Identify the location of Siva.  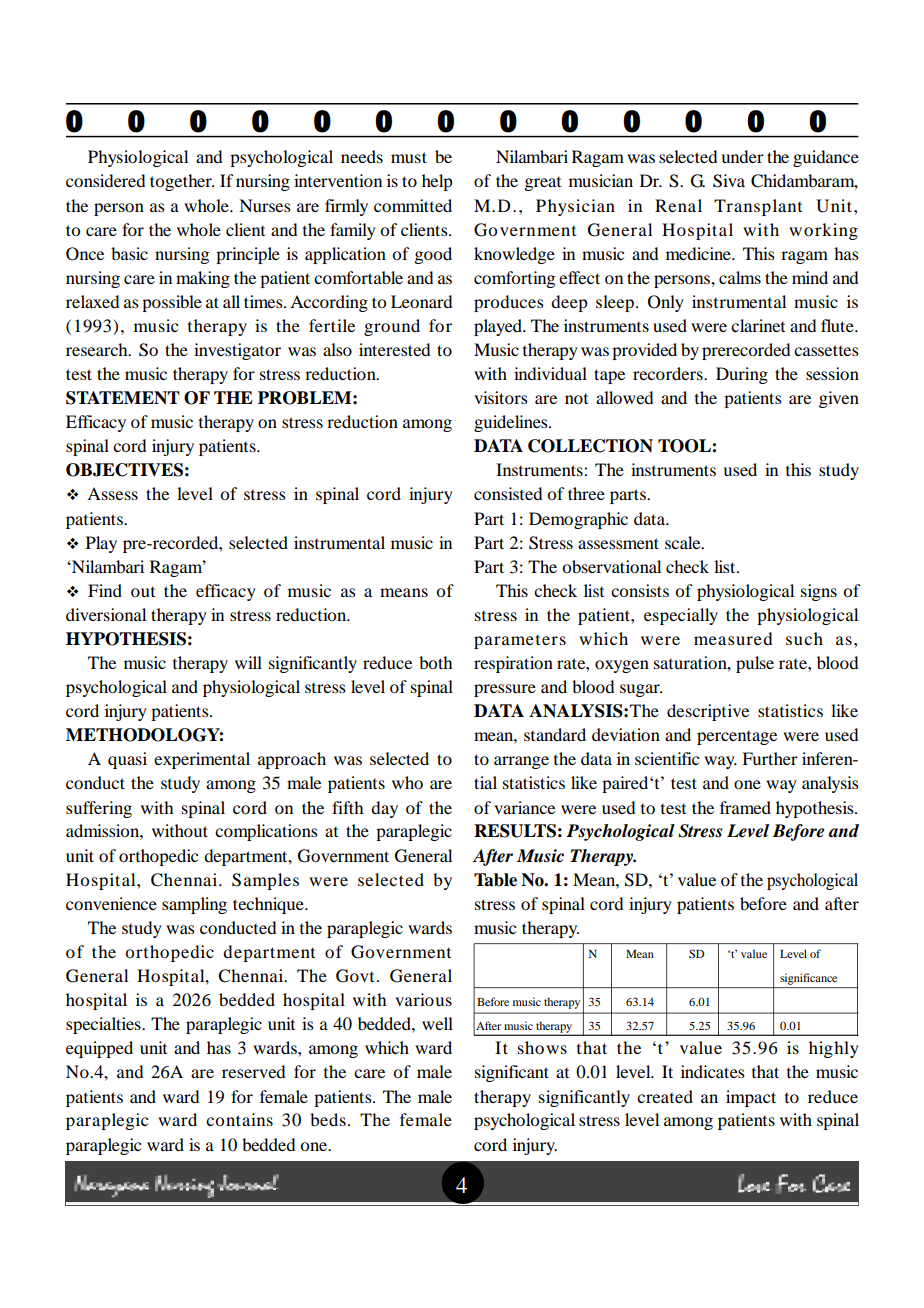
(729, 181).
